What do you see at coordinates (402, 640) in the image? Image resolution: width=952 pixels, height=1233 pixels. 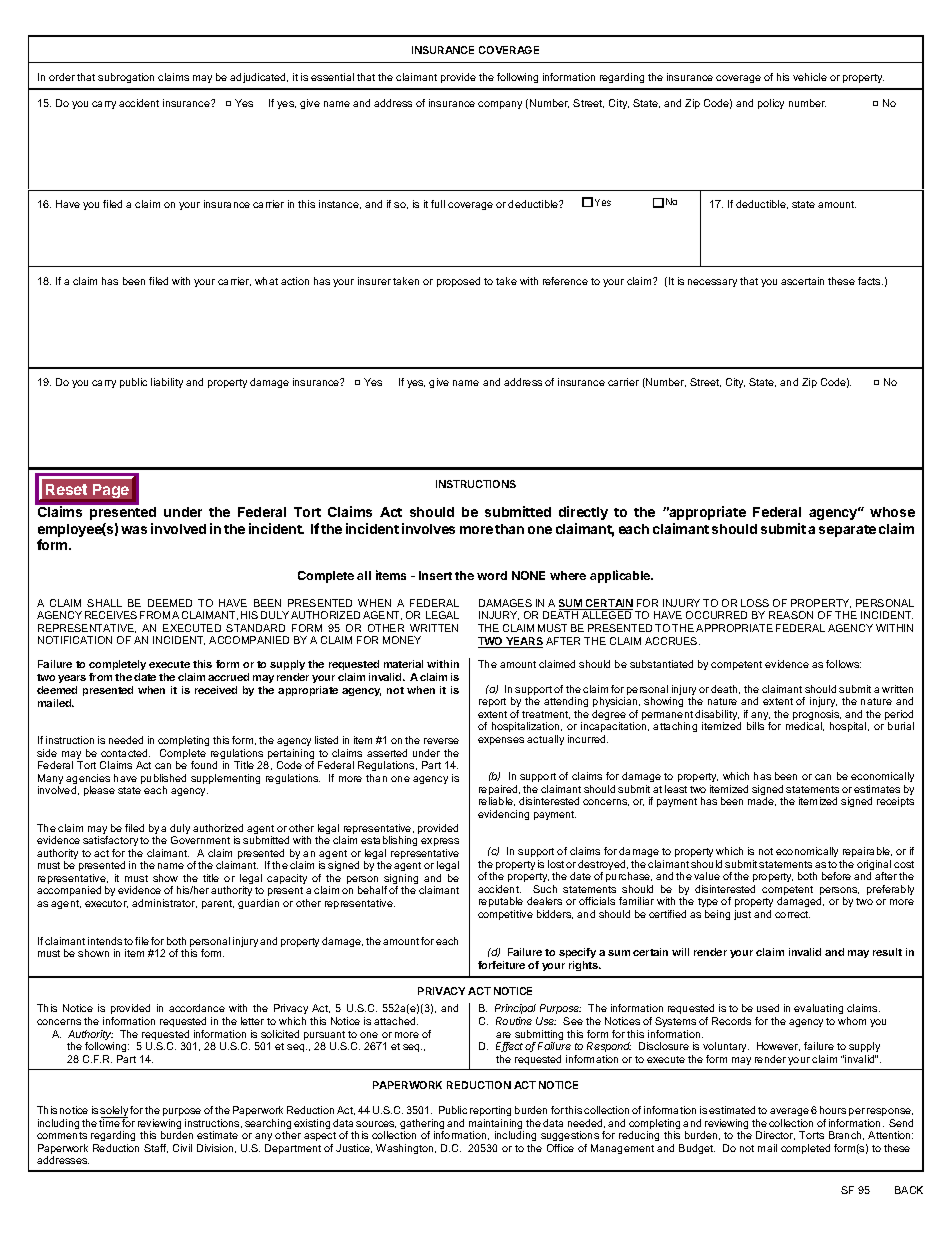 I see `MONEY` at bounding box center [402, 640].
